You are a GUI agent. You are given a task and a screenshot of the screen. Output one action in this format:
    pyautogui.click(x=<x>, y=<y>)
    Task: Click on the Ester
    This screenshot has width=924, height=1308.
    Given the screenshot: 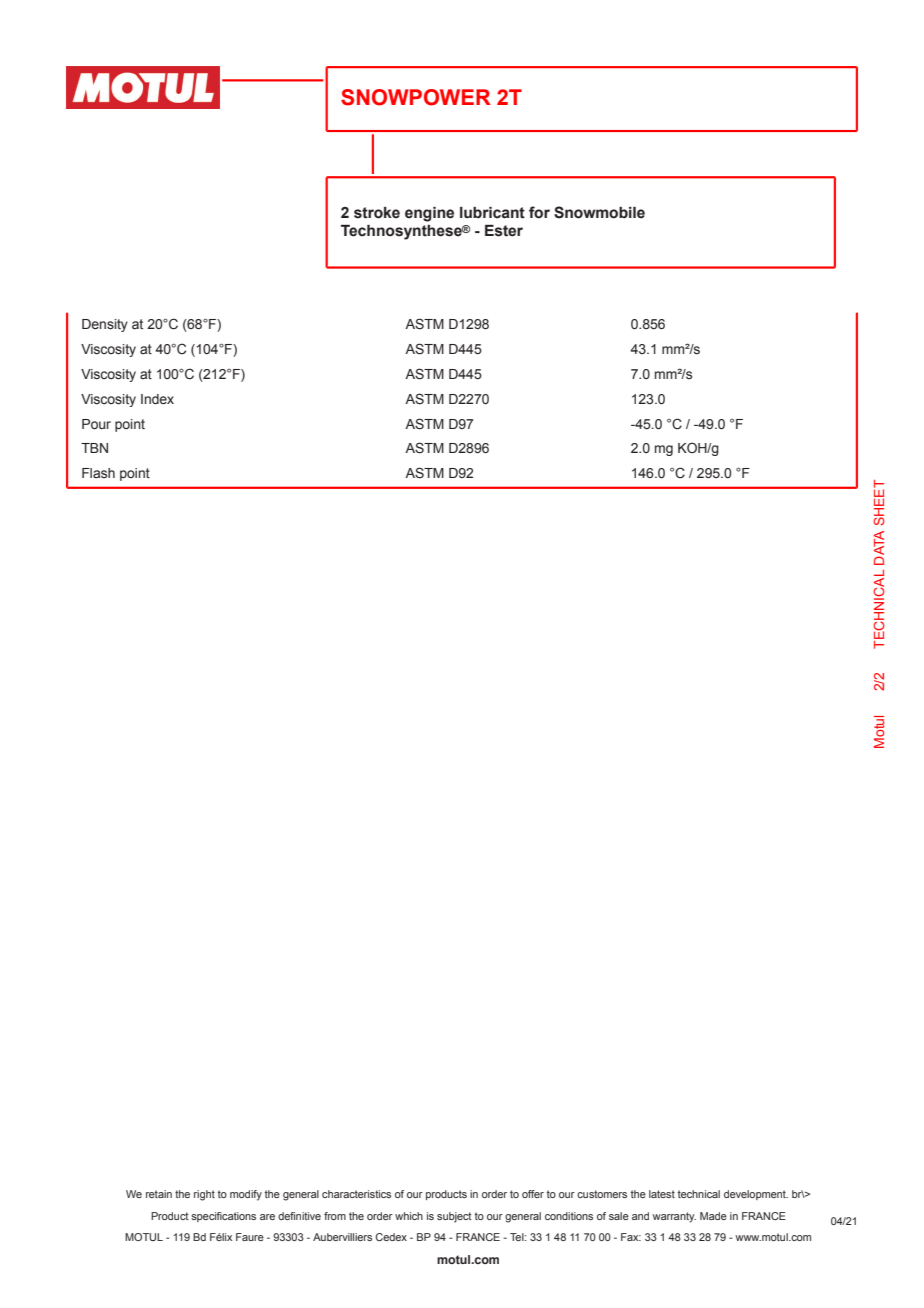 What is the action you would take?
    pyautogui.click(x=504, y=231)
